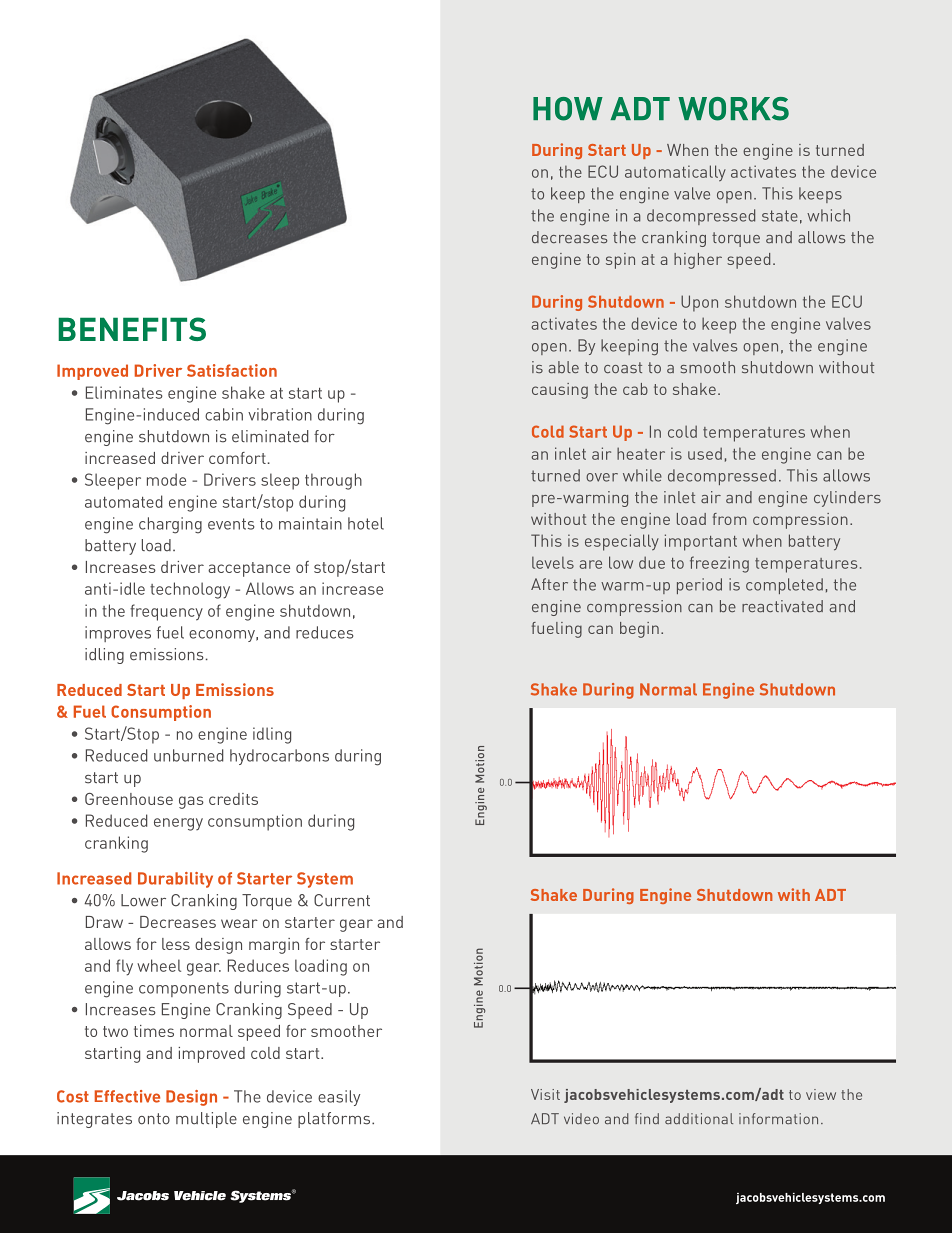 The image size is (952, 1233). Describe the element at coordinates (132, 329) in the document. I see `BENEFITS` at that location.
